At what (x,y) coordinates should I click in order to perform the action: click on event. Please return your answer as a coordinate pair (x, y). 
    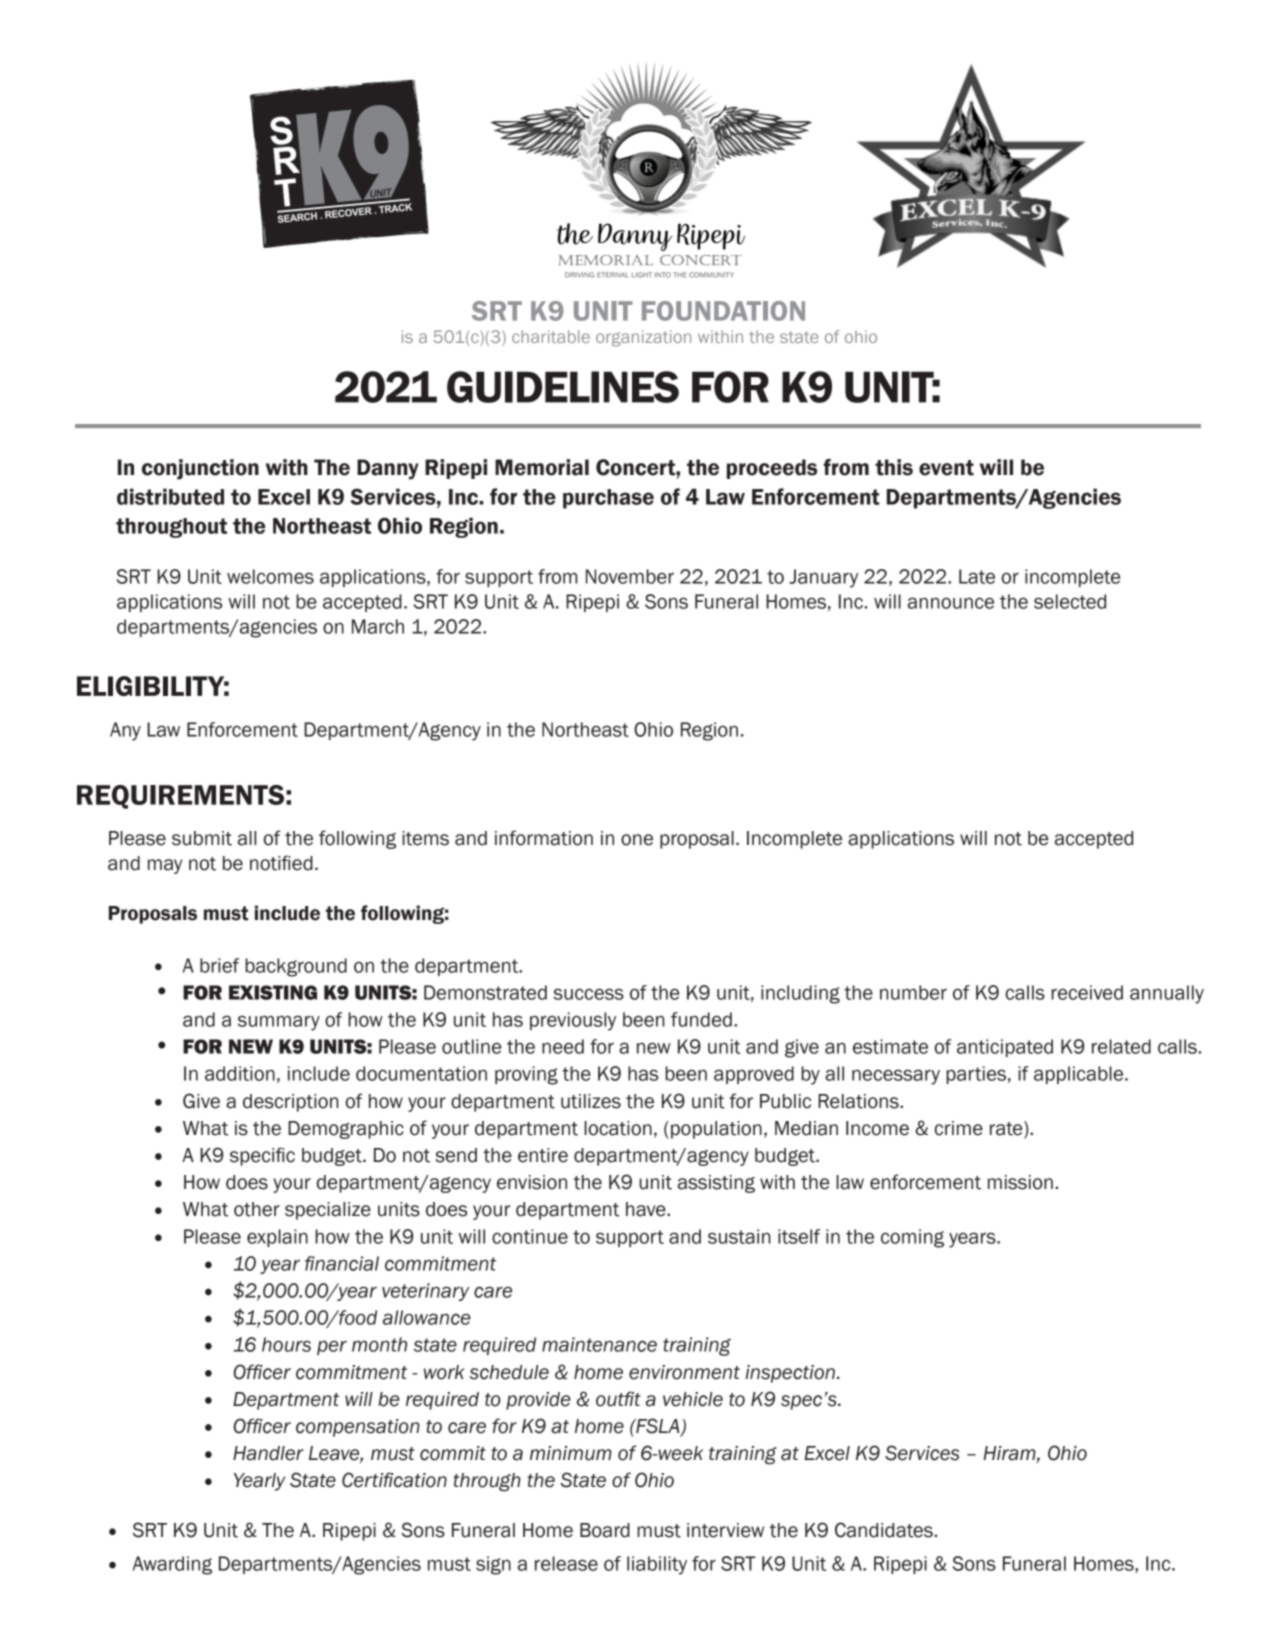
    Looking at the image, I should click on (946, 468).
